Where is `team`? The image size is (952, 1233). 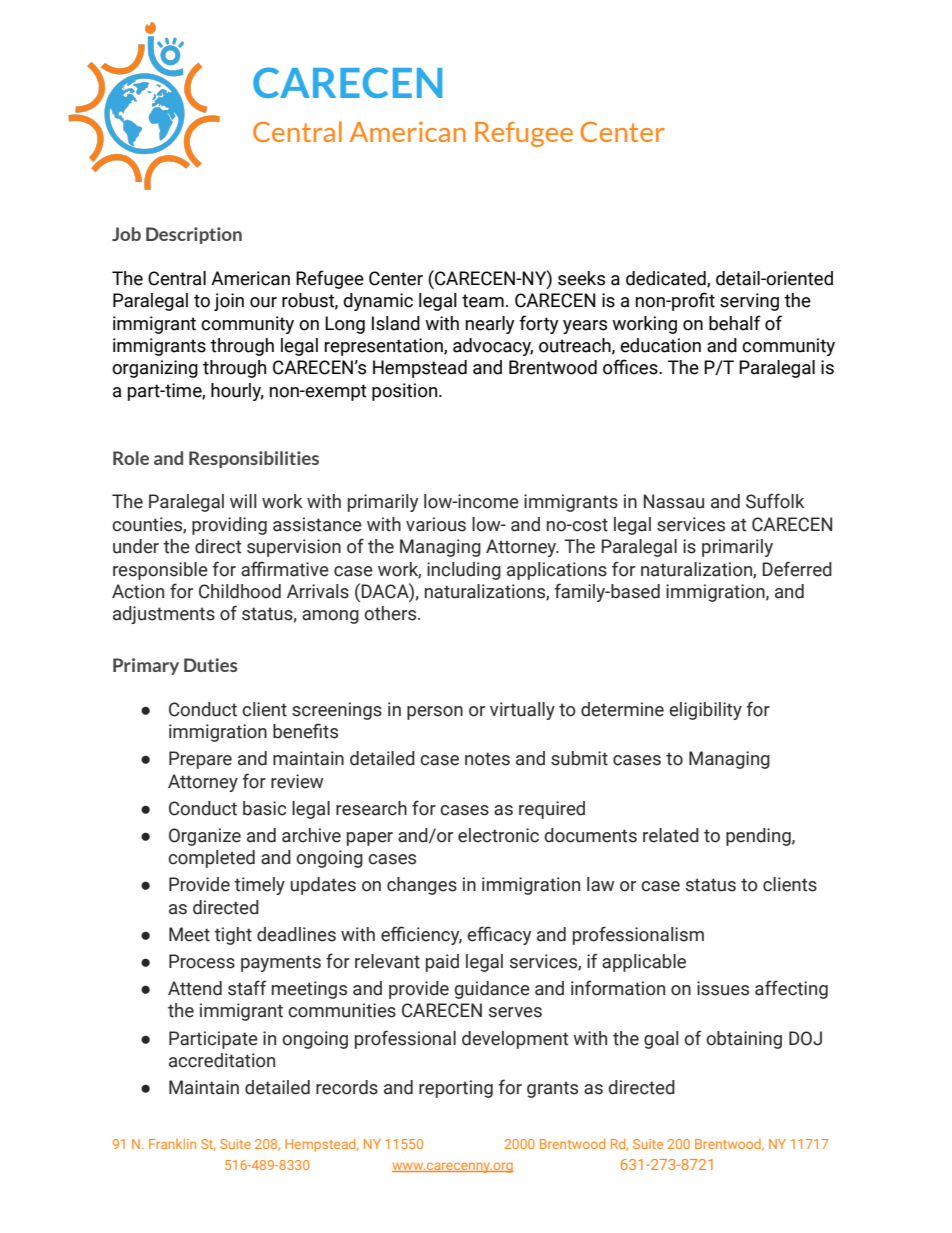
team is located at coordinates (483, 301).
